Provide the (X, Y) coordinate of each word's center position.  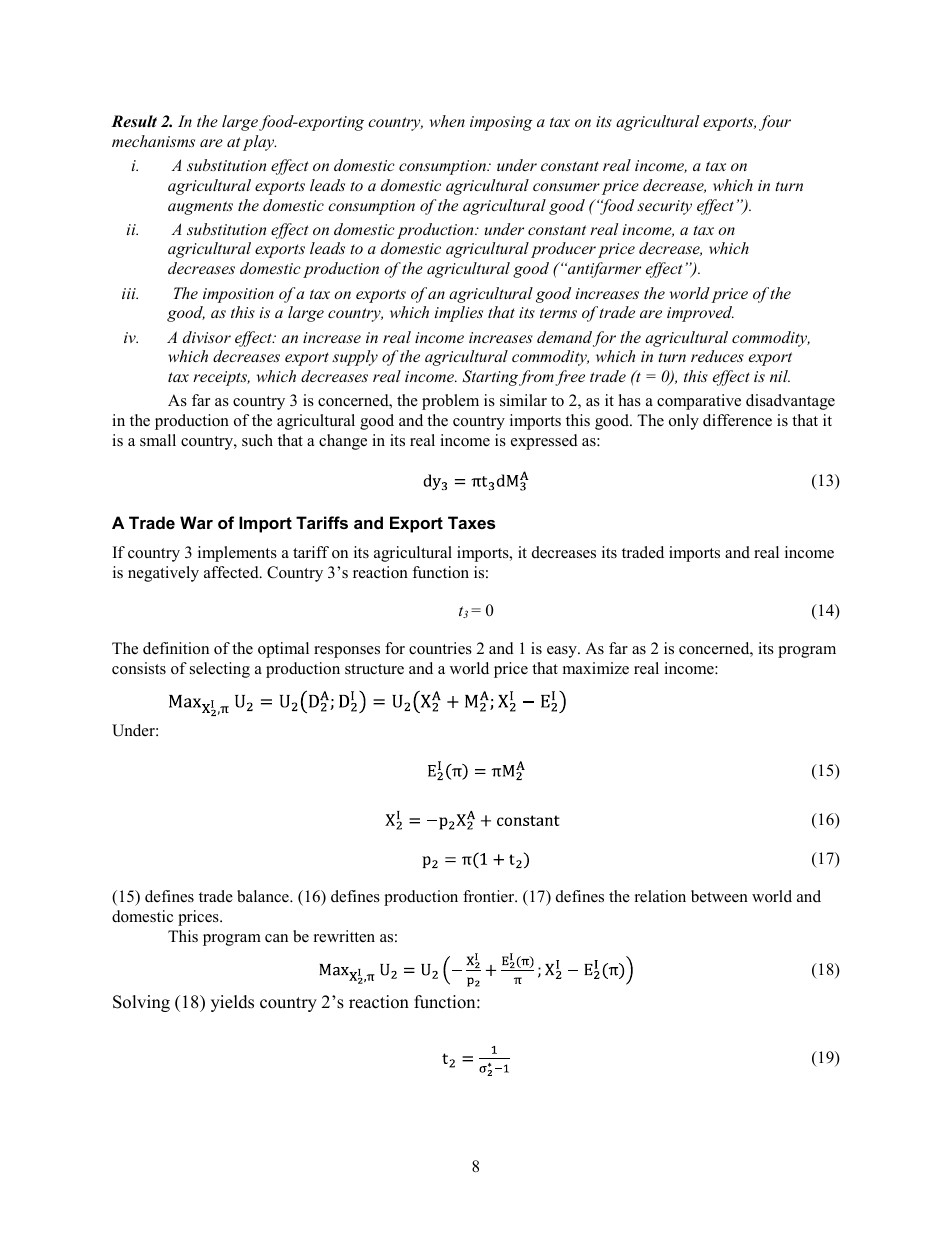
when (447, 121)
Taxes (471, 522)
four (775, 123)
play (259, 143)
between (719, 896)
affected (232, 572)
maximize (596, 668)
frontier (490, 896)
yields (232, 1003)
